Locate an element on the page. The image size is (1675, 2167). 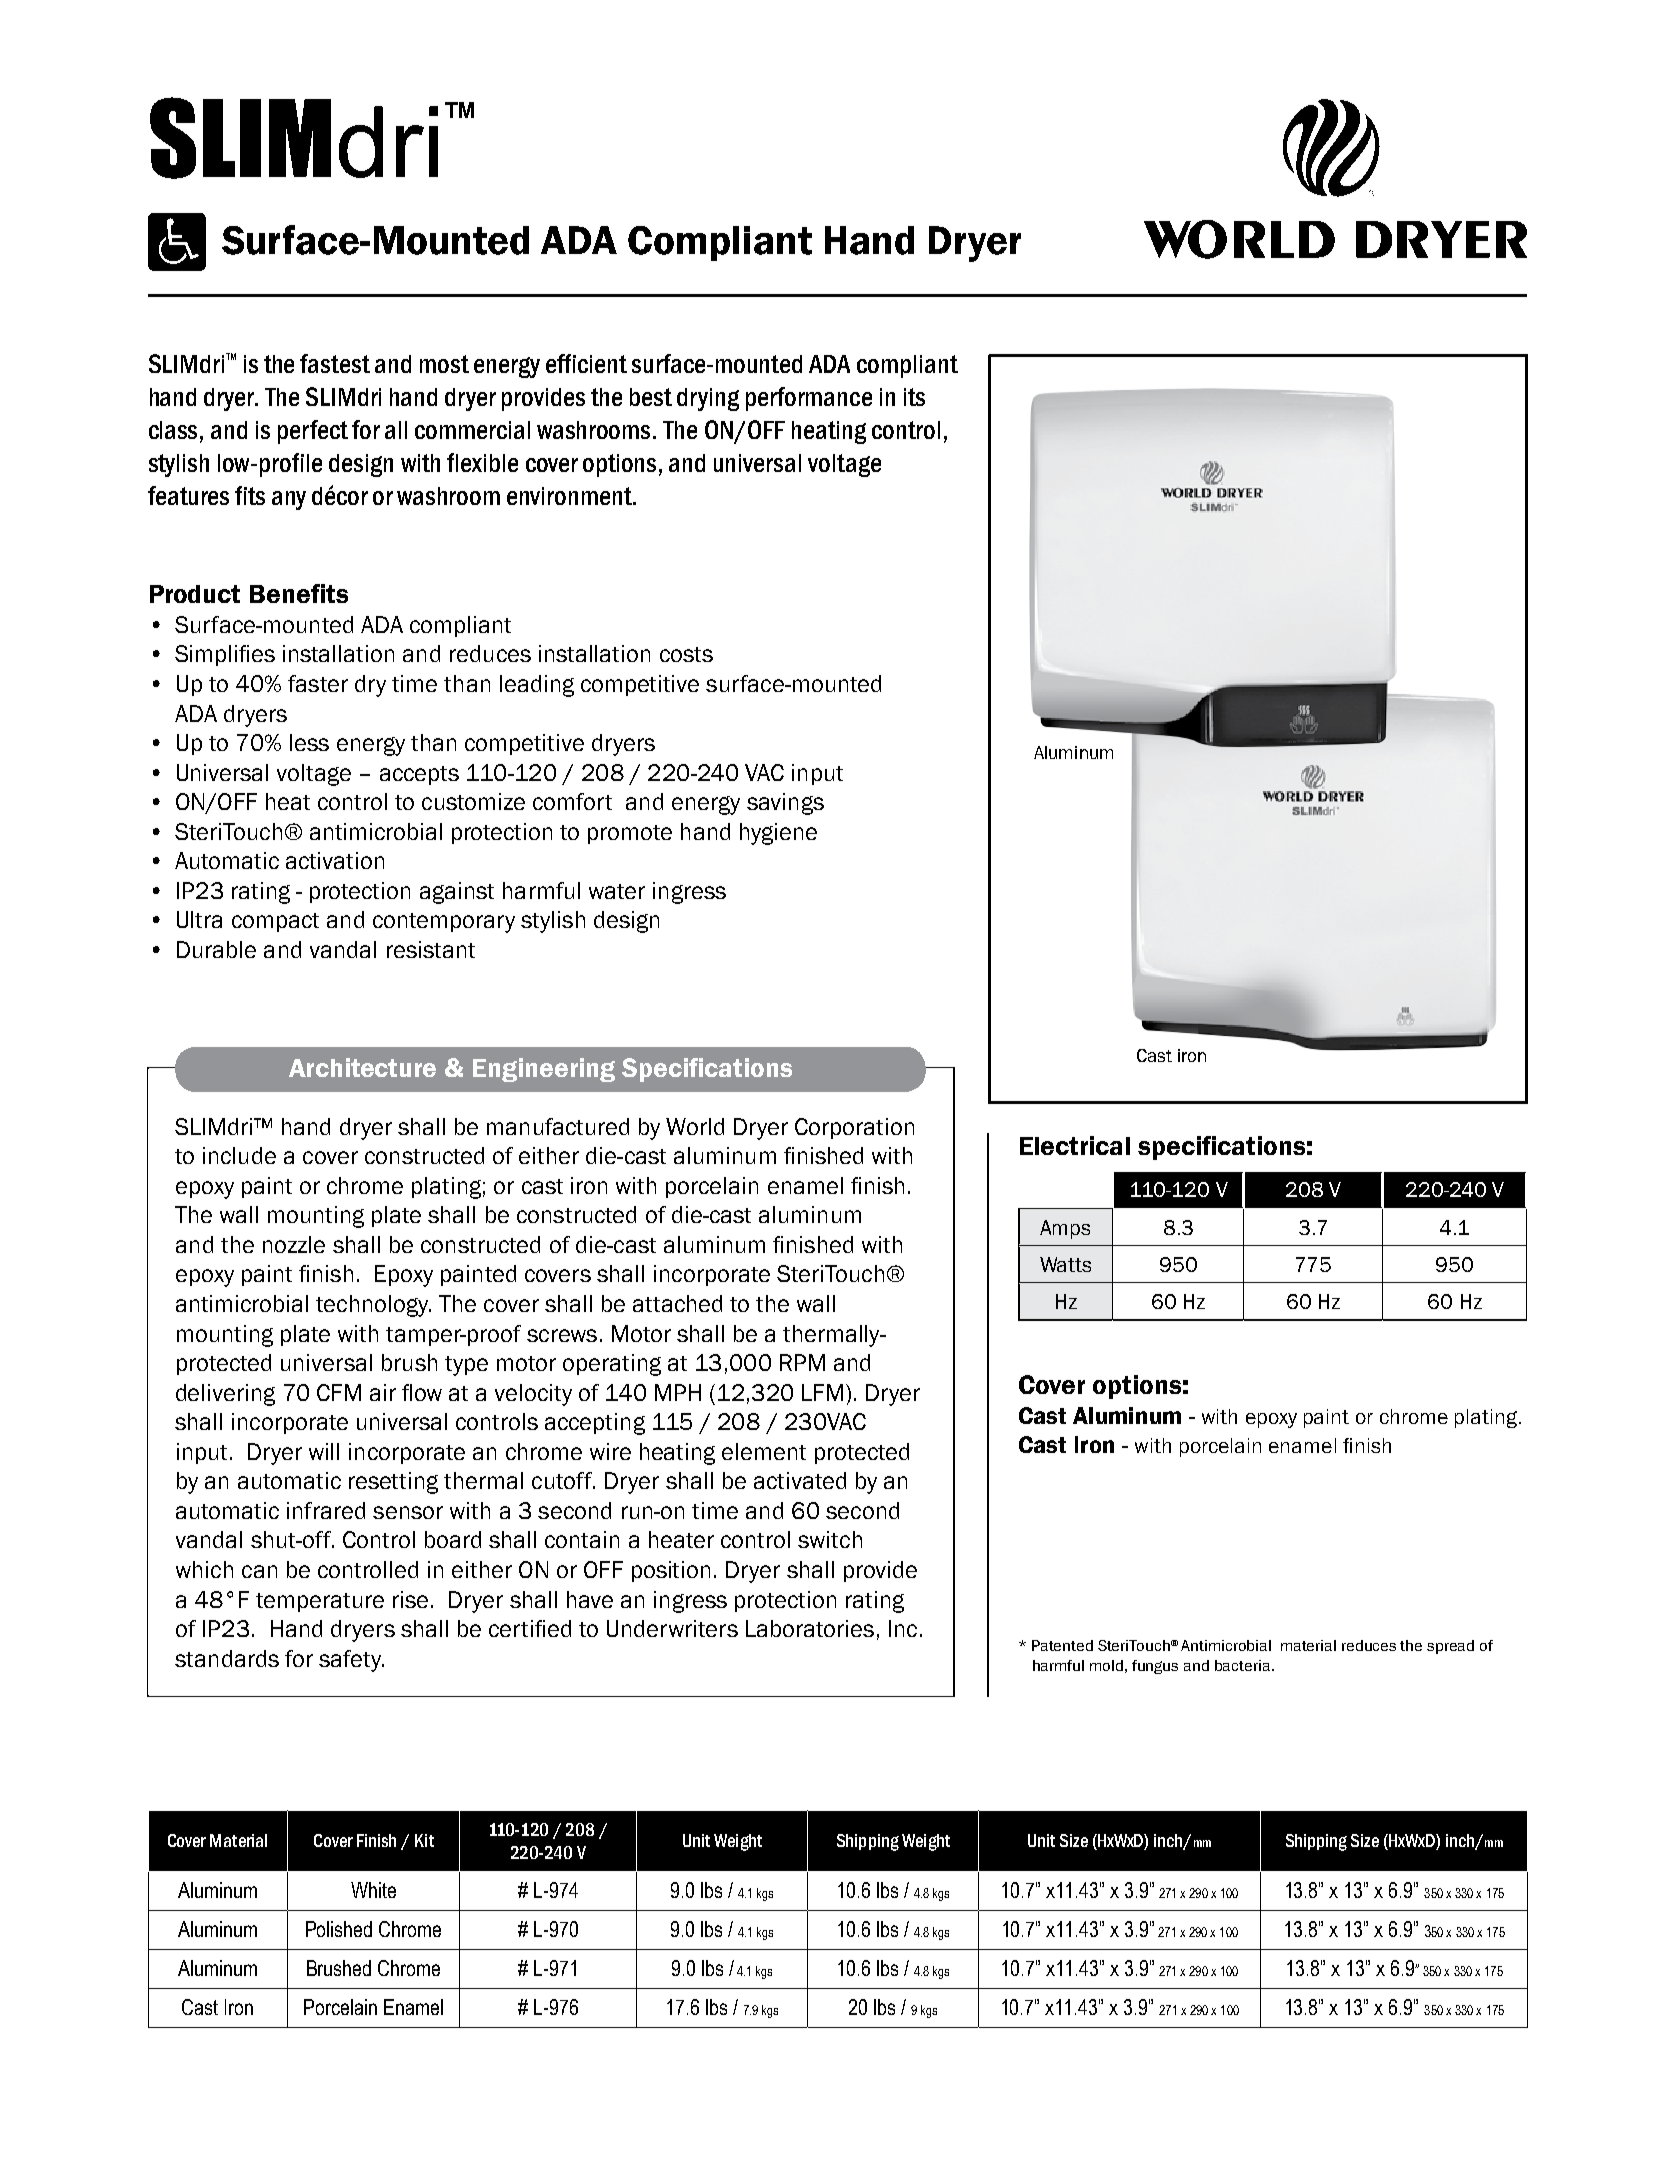
switch is located at coordinates (830, 1539).
